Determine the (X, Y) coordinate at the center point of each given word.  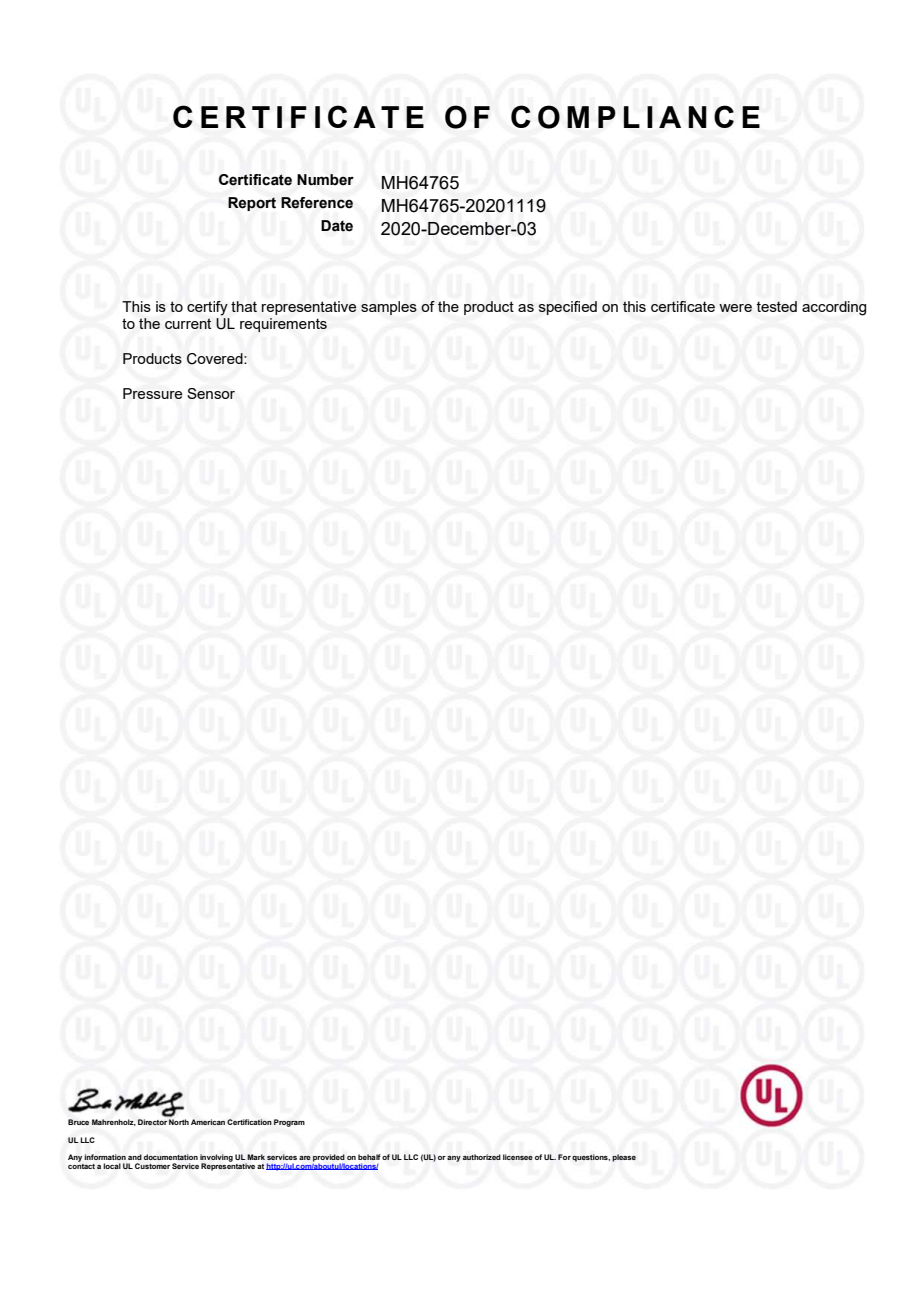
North (179, 1122)
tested (777, 306)
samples (389, 308)
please (624, 1158)
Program (289, 1123)
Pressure (152, 393)
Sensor (211, 393)
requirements (283, 325)
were (735, 308)
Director (152, 1122)
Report (252, 204)
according (834, 308)
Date (337, 226)
